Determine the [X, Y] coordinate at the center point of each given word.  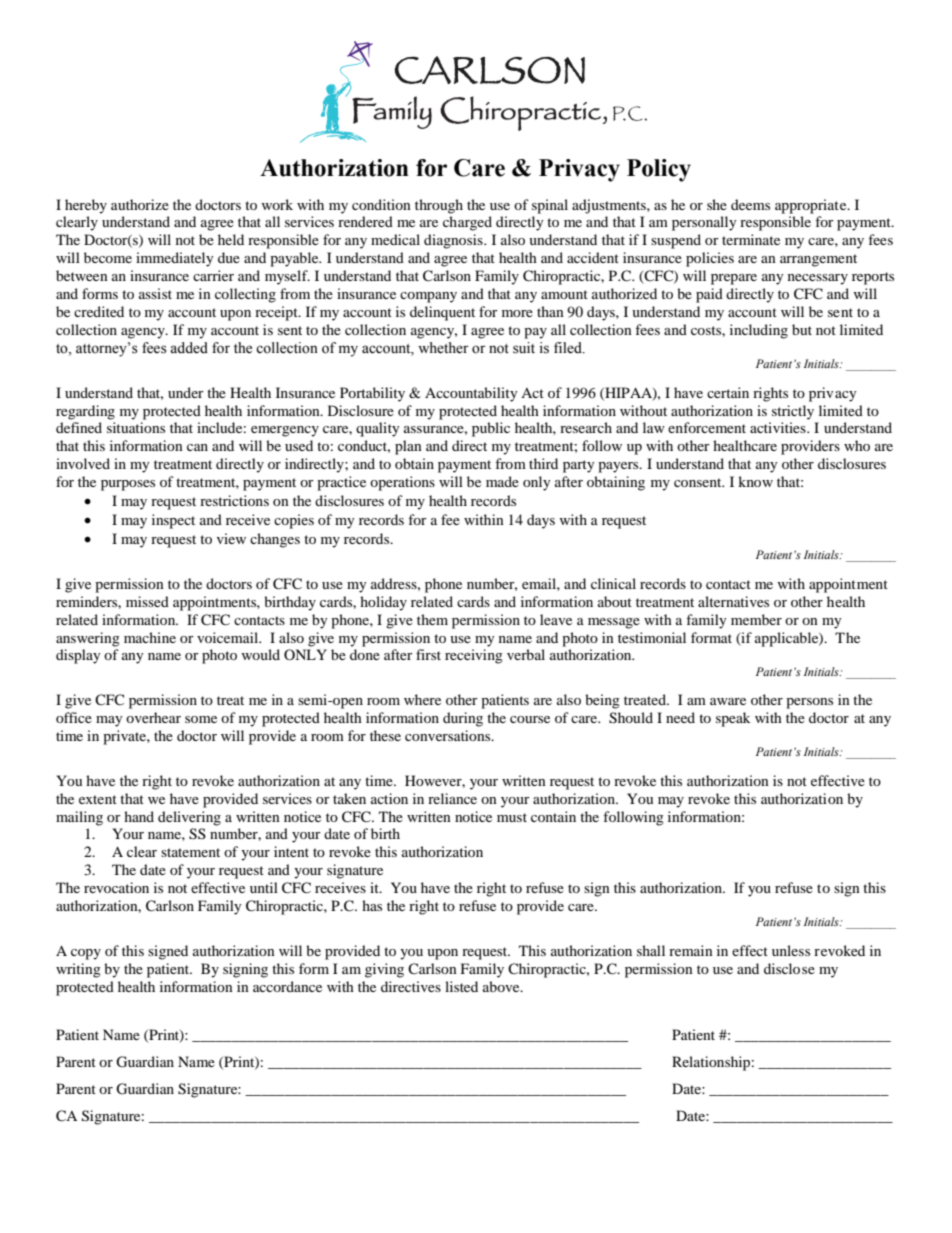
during [463, 719]
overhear [153, 717]
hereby [86, 206]
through [439, 206]
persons [809, 703]
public [491, 429]
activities [779, 427]
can [197, 447]
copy [86, 954]
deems [750, 204]
